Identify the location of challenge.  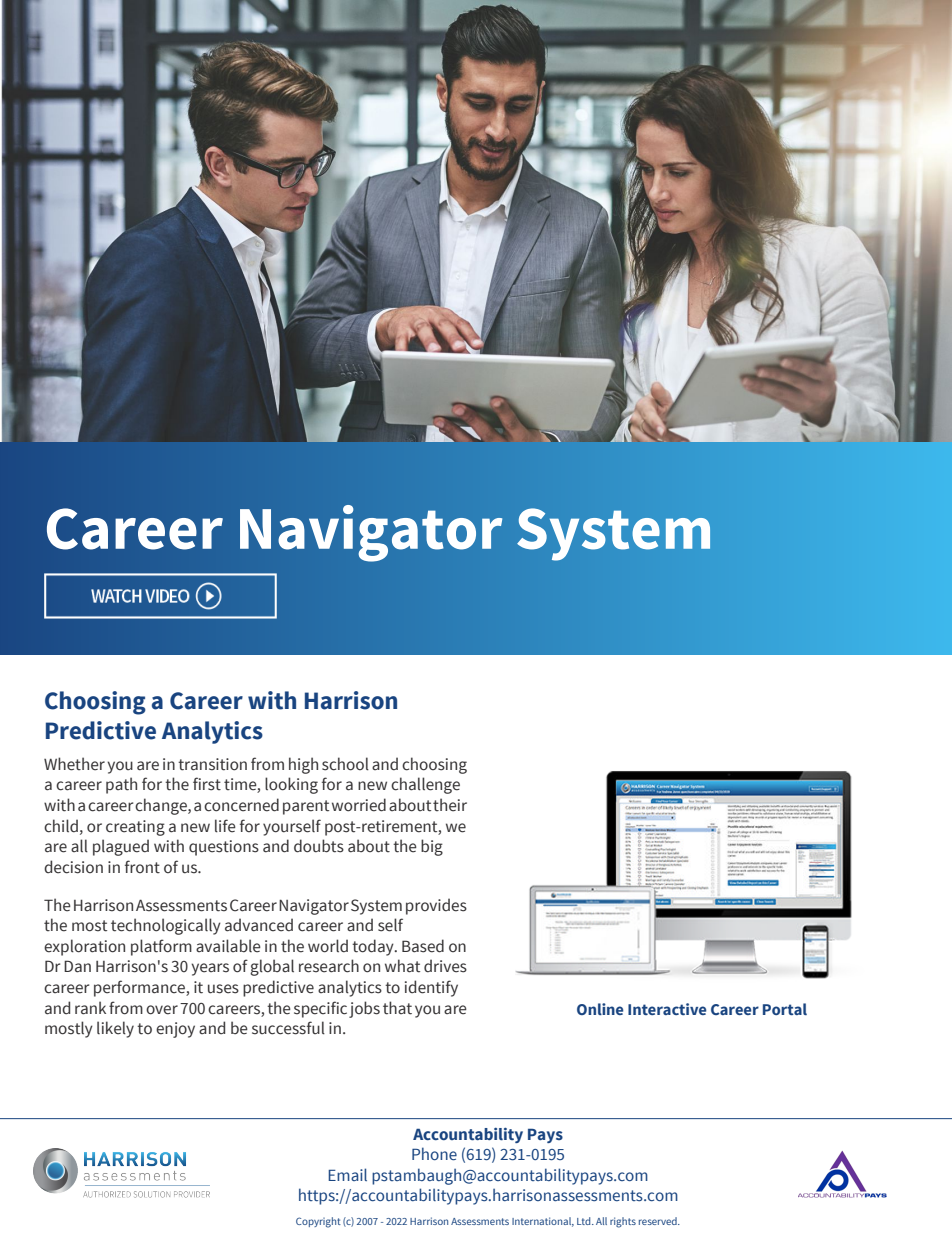
(425, 785).
